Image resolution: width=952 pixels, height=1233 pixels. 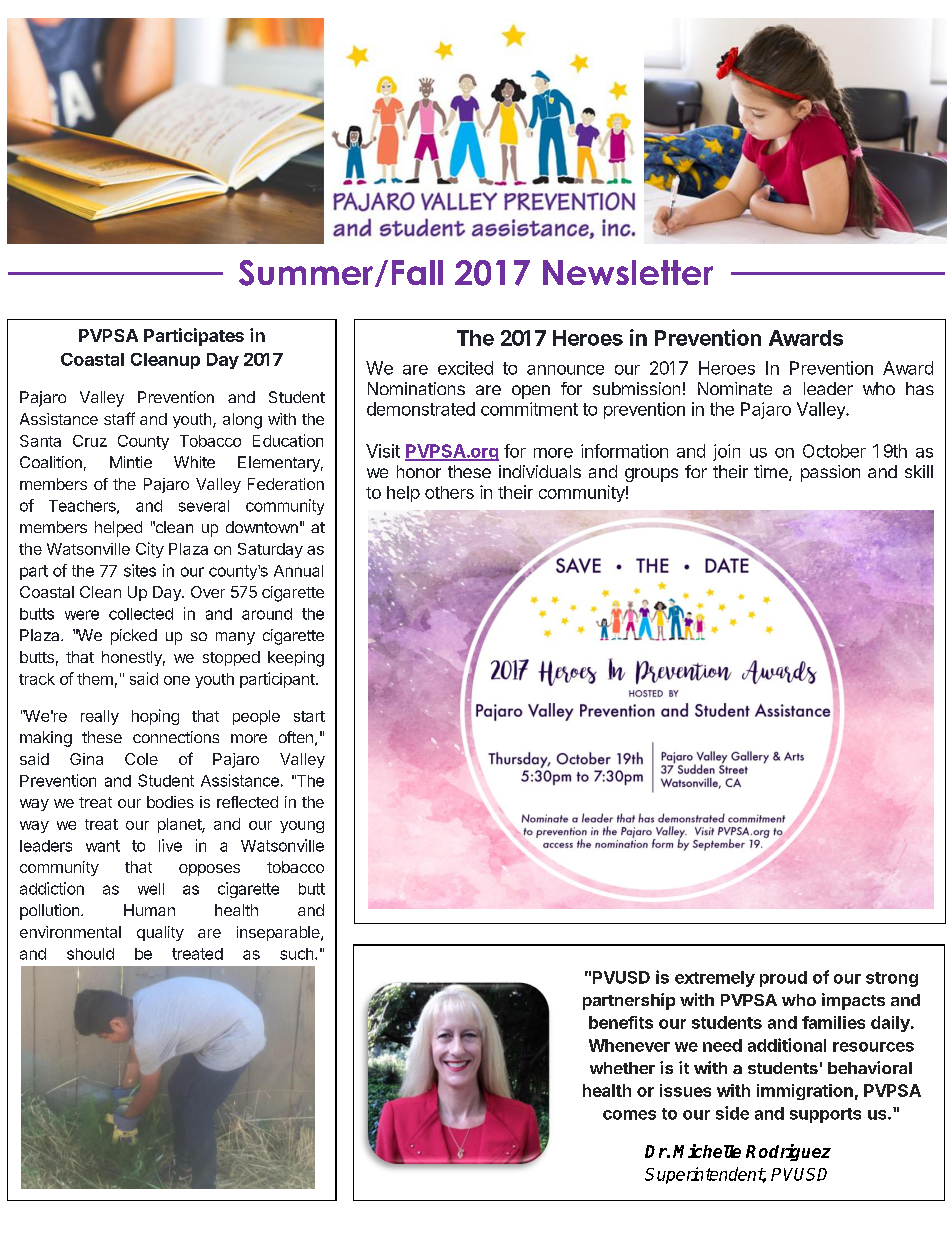 What do you see at coordinates (783, 979) in the screenshot?
I see `proud` at bounding box center [783, 979].
